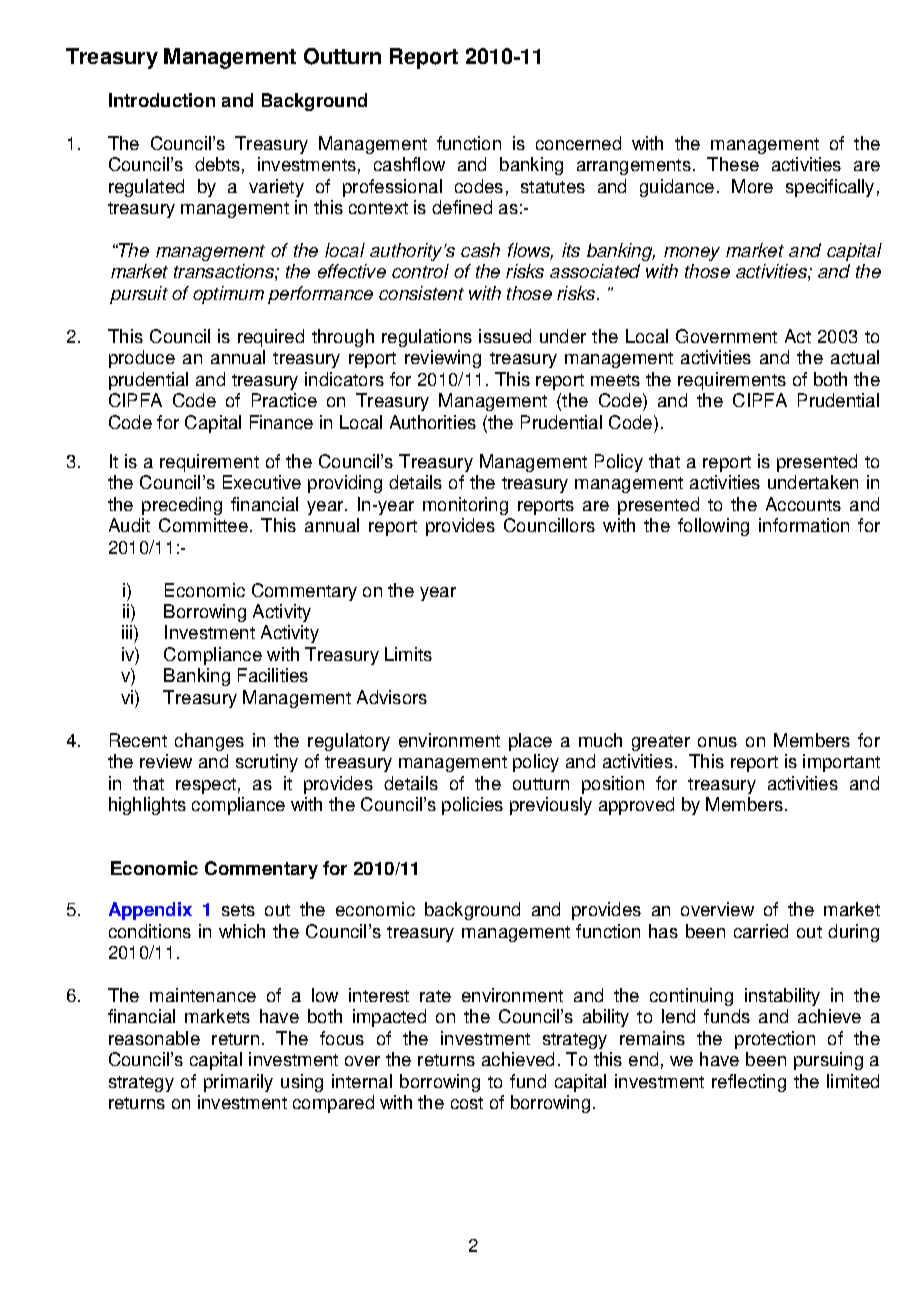 This screenshot has height=1308, width=924. I want to click on cost, so click(467, 1103).
